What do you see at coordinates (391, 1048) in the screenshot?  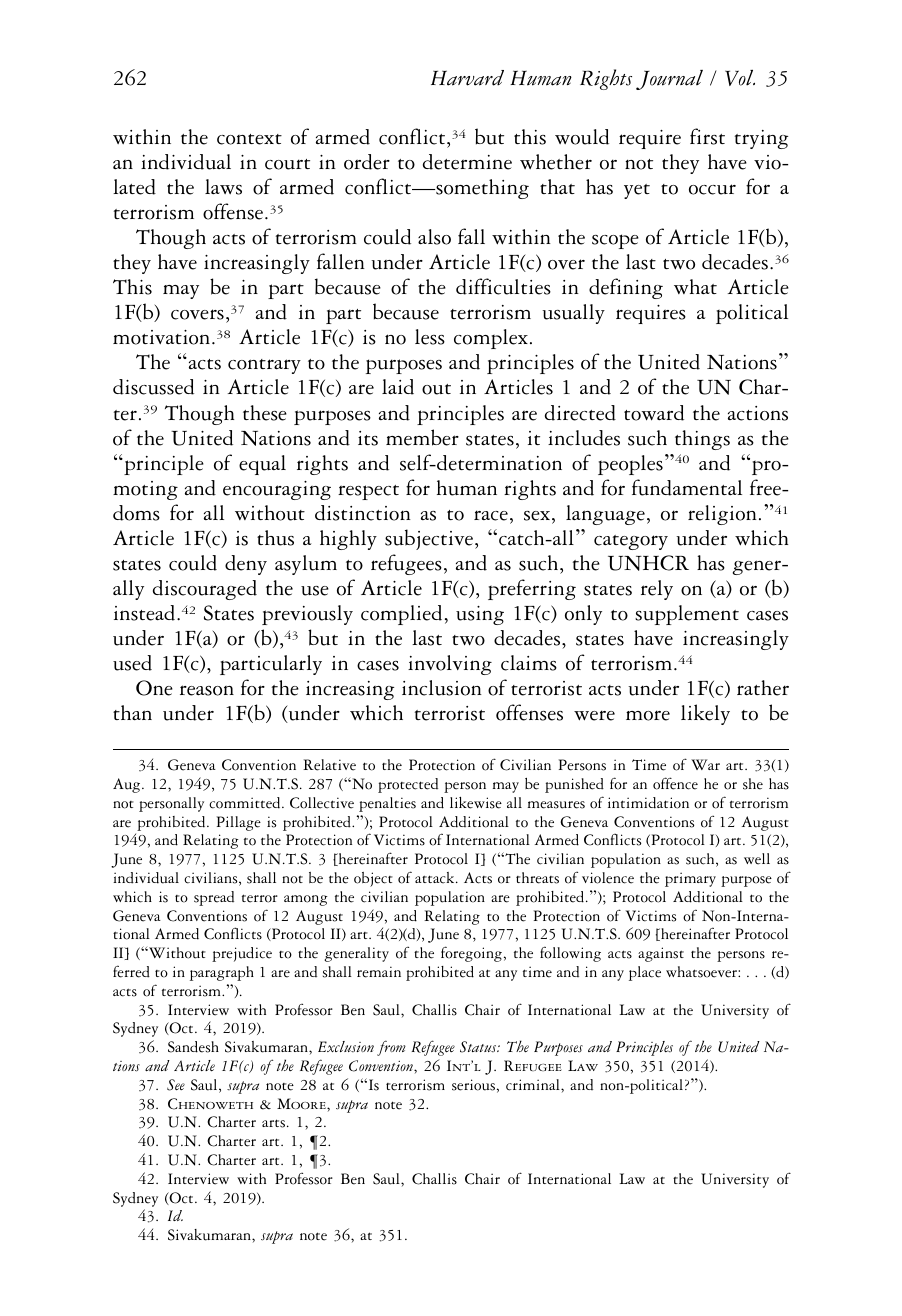 I see `from` at bounding box center [391, 1048].
